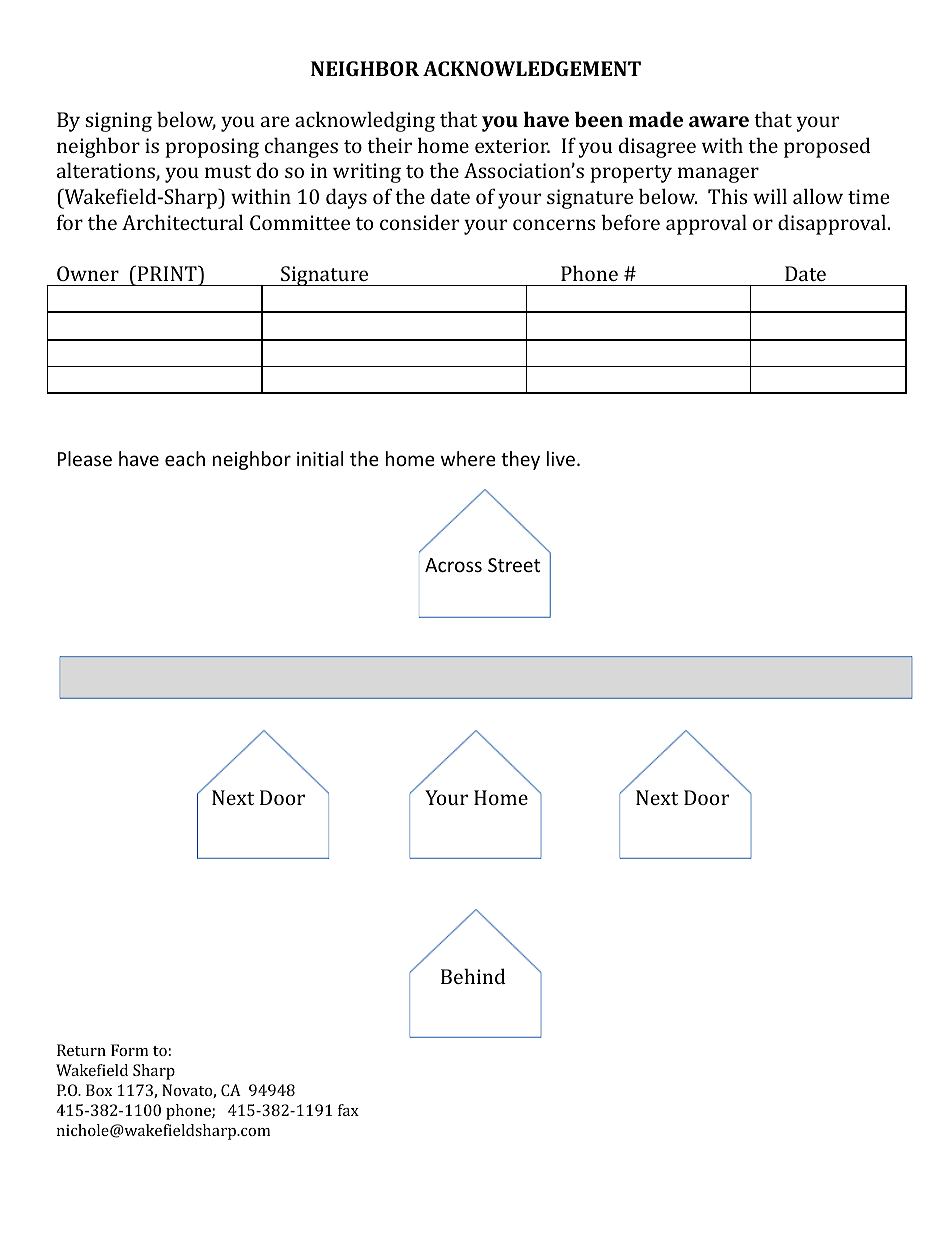  What do you see at coordinates (81, 1050) in the screenshot?
I see `Return` at bounding box center [81, 1050].
